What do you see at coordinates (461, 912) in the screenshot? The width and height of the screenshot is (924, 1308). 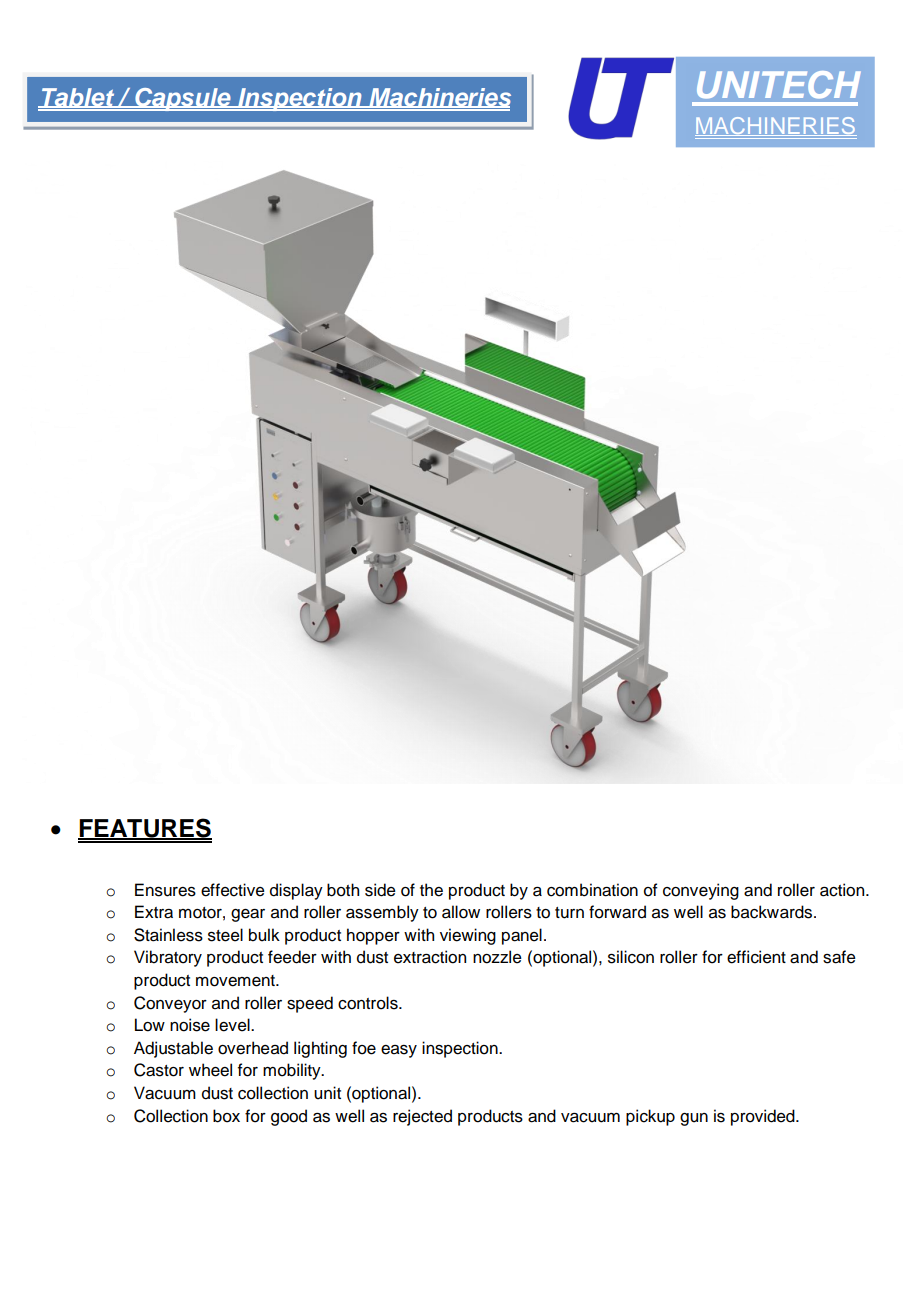 I see `allow` at bounding box center [461, 912].
